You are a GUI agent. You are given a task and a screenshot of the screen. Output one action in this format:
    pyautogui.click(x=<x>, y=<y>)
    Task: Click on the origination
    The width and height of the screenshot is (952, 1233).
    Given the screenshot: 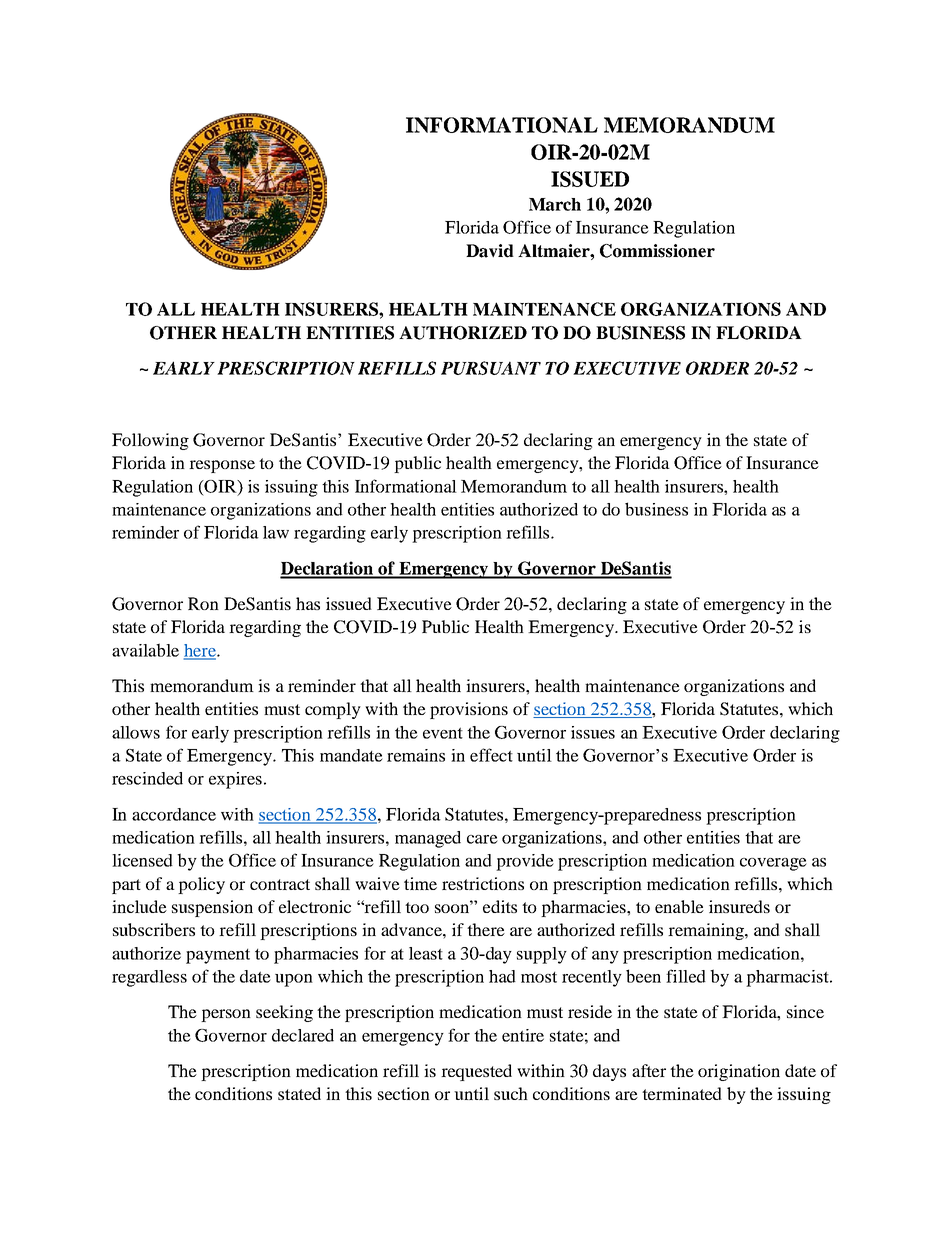 What is the action you would take?
    pyautogui.click(x=739, y=1072)
